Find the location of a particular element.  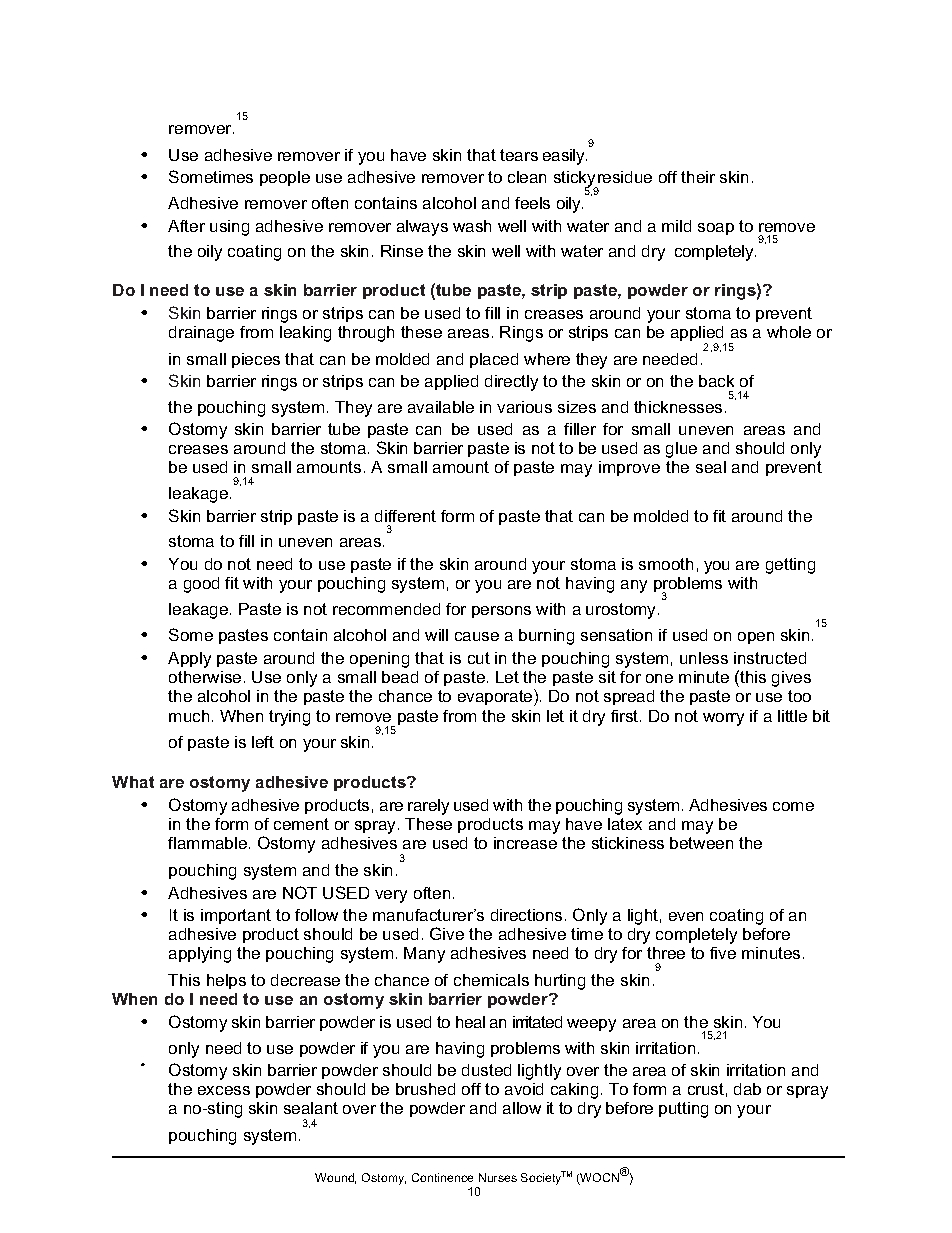

instructed is located at coordinates (770, 658).
